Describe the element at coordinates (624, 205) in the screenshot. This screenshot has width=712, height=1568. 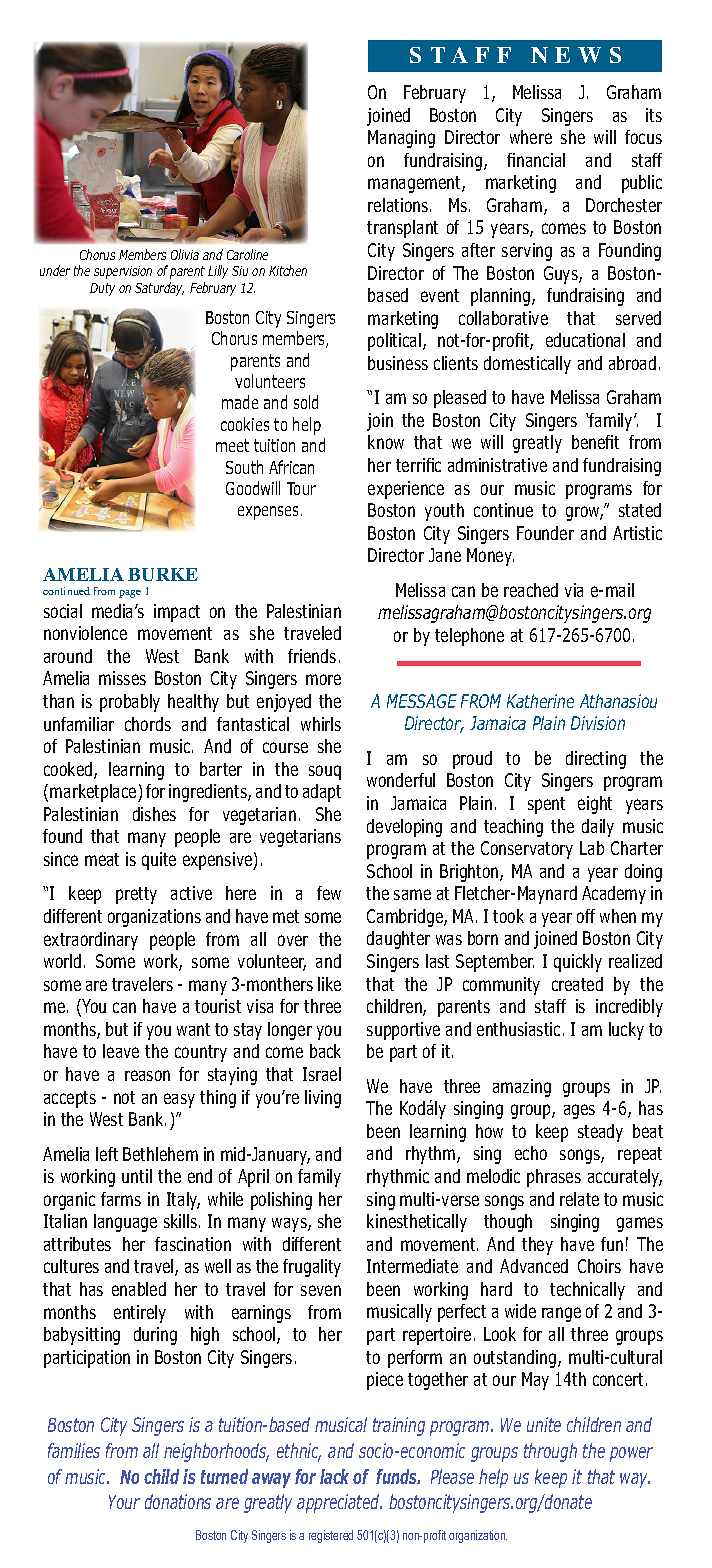
I see `Dorchester` at that location.
